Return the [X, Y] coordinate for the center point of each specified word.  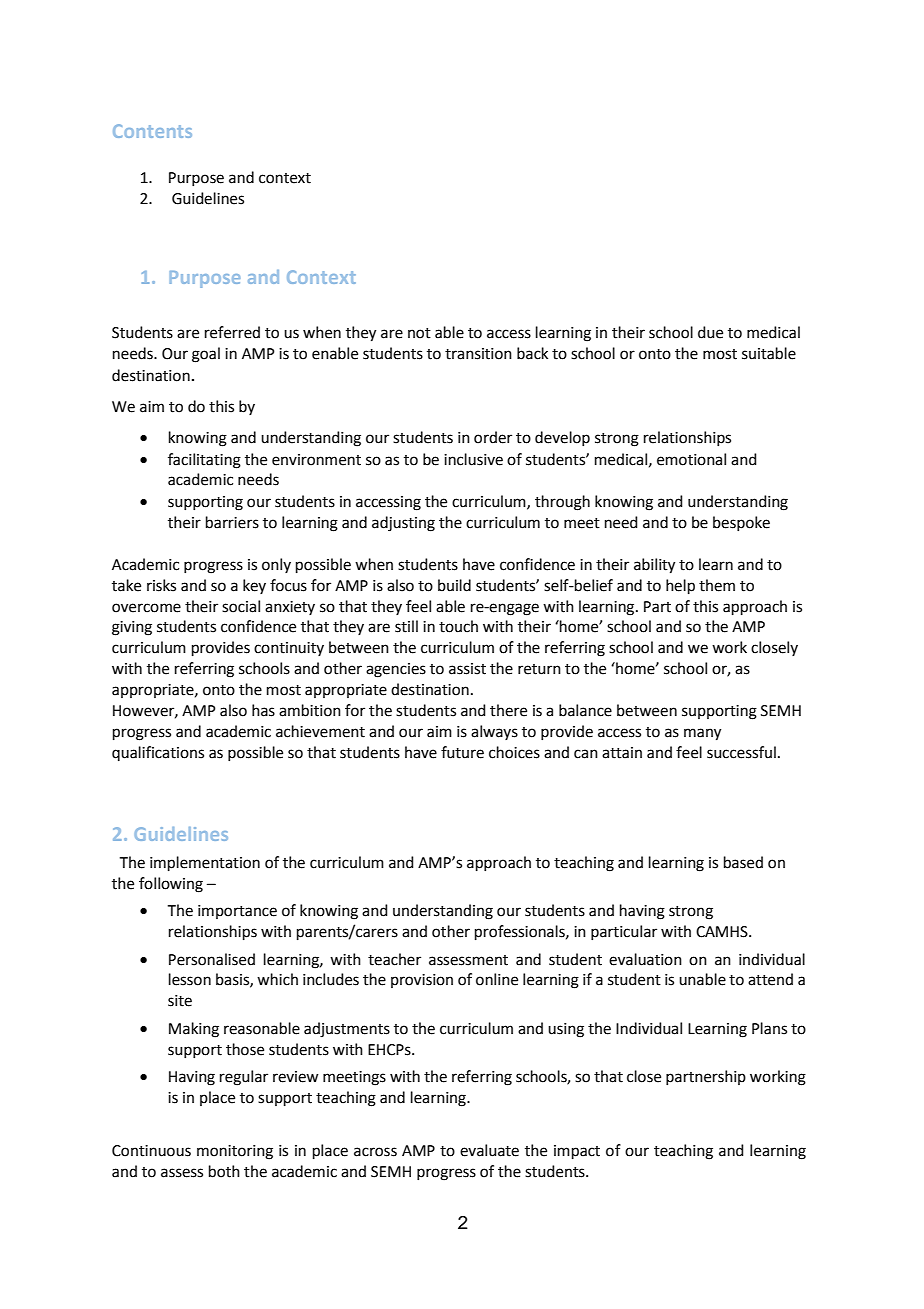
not [419, 333]
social [241, 606]
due [710, 332]
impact [577, 1152]
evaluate [489, 1150]
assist [467, 669]
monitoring [235, 1152]
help [680, 586]
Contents [152, 131]
